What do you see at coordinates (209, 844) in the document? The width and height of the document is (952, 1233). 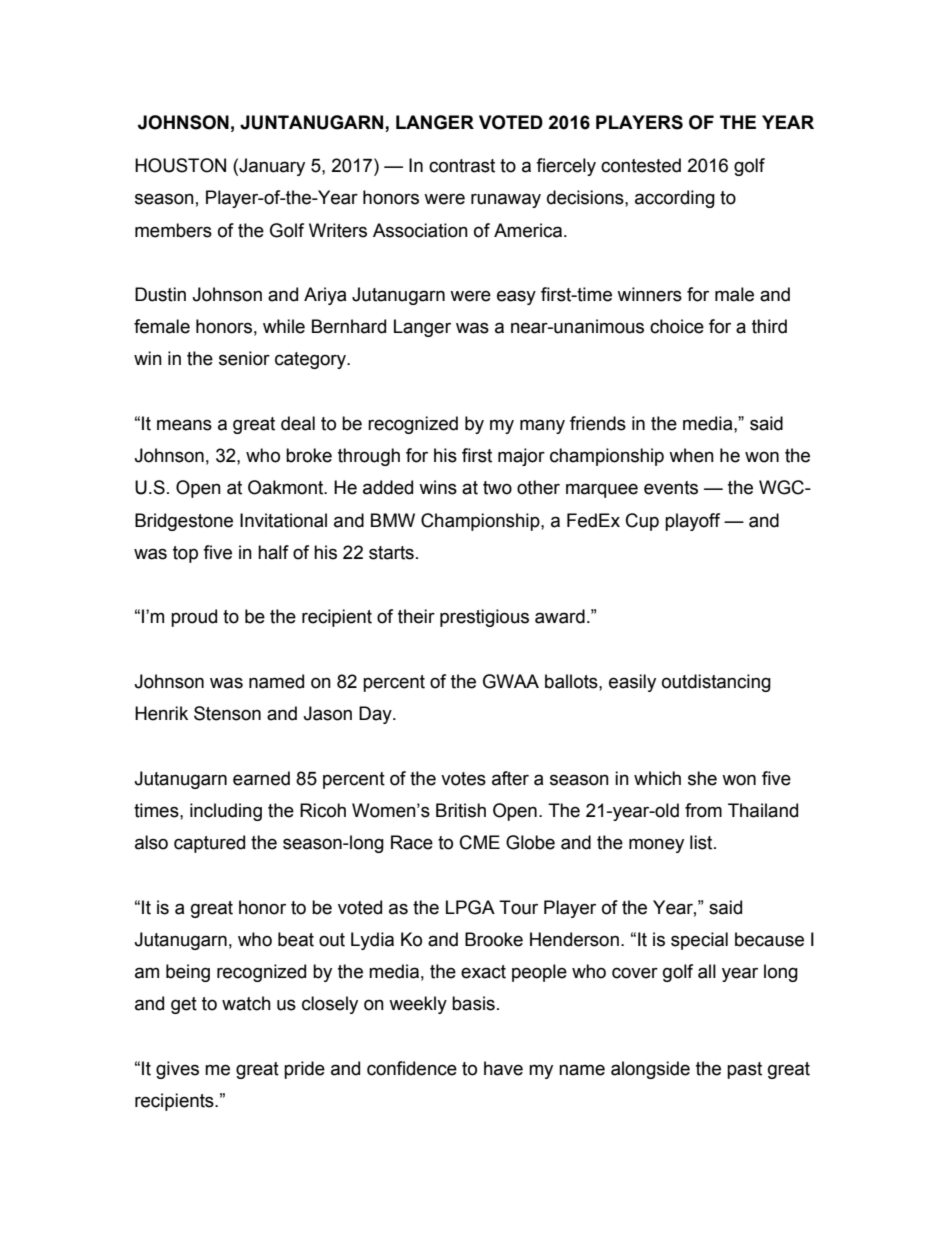 I see `captured` at bounding box center [209, 844].
